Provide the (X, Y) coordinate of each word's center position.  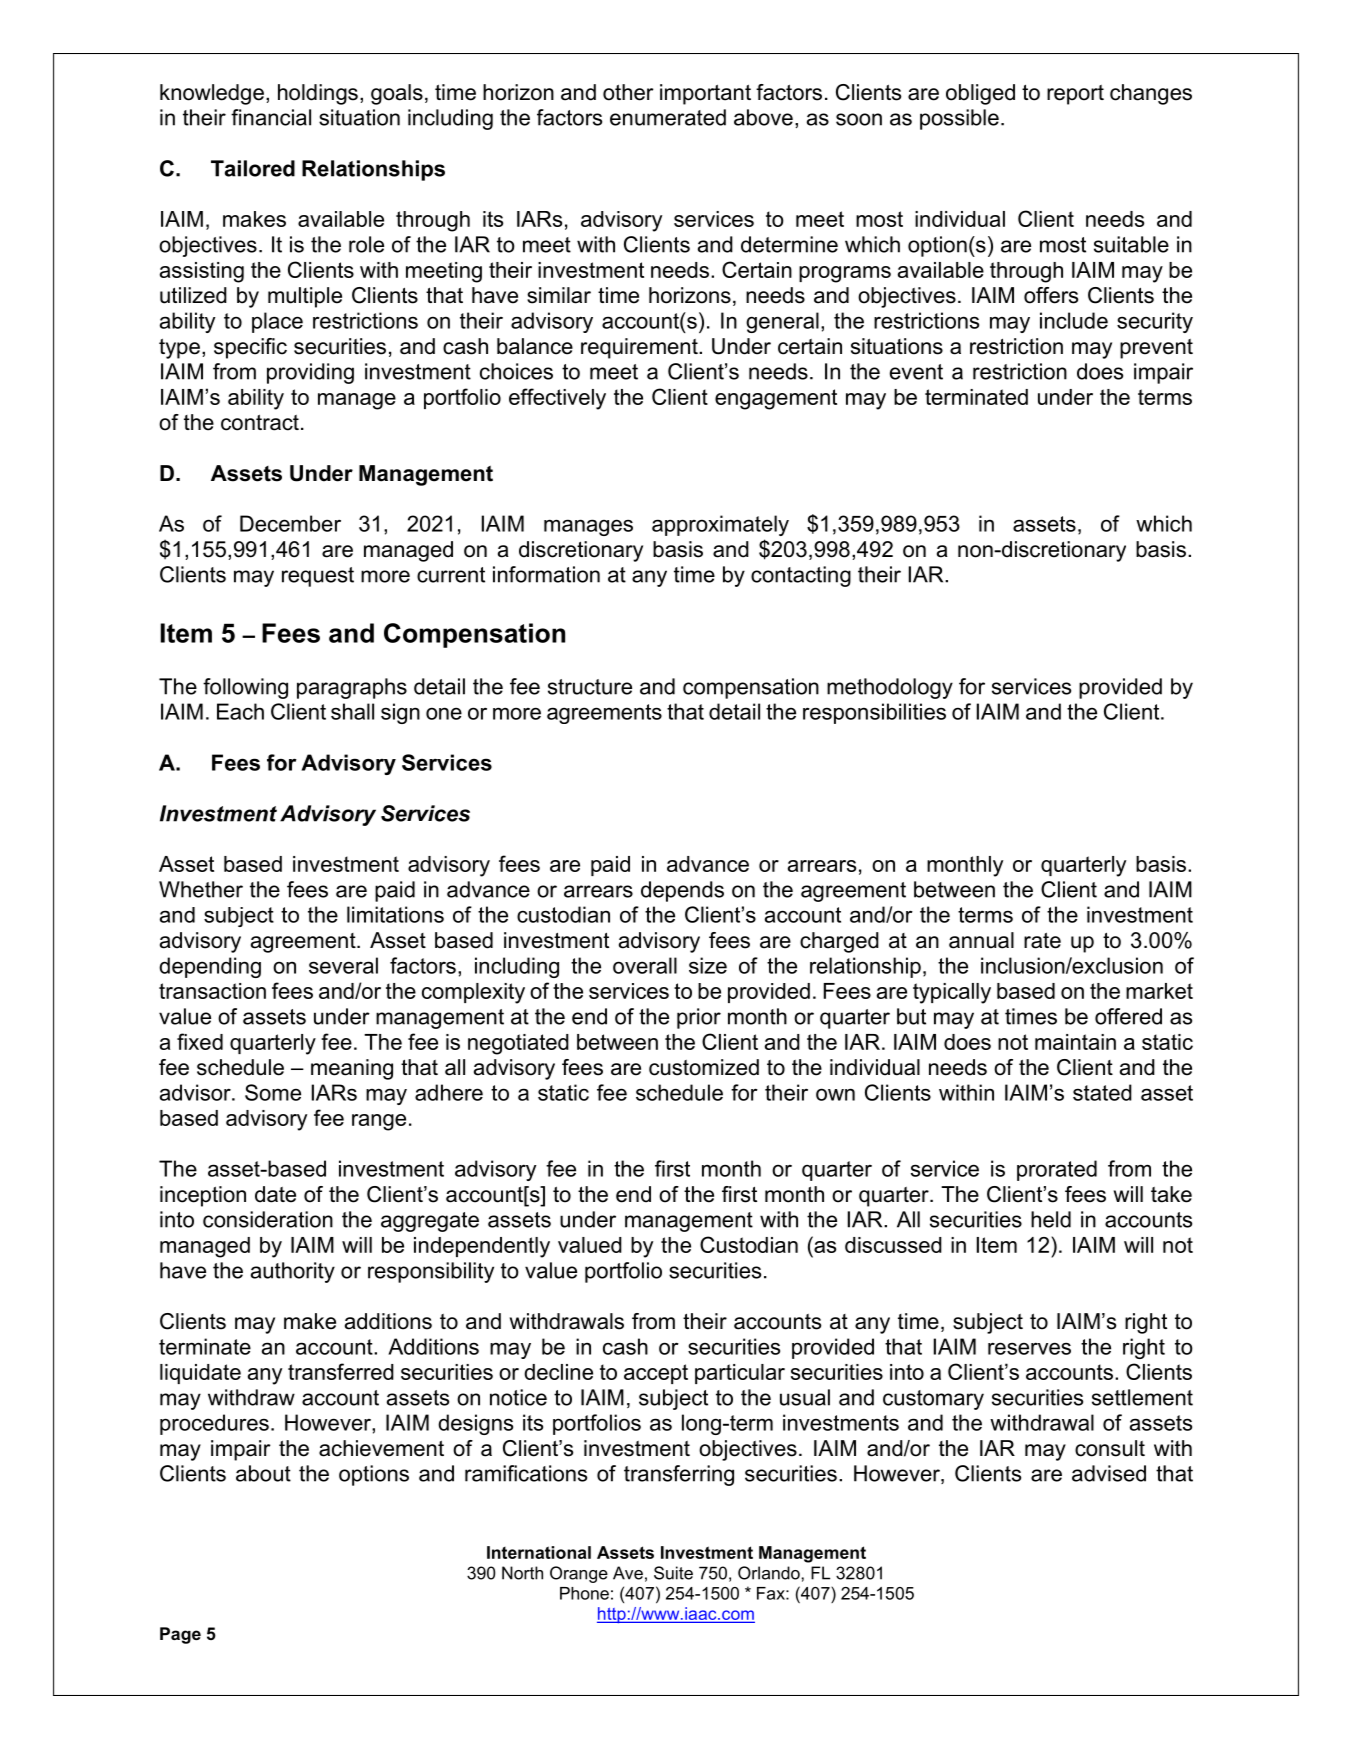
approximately (720, 525)
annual (981, 940)
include (1074, 320)
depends (682, 891)
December (290, 523)
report (1075, 95)
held (1051, 1219)
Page (180, 1635)
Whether (201, 889)
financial (271, 117)
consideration (268, 1219)
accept (656, 1374)
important (705, 94)
